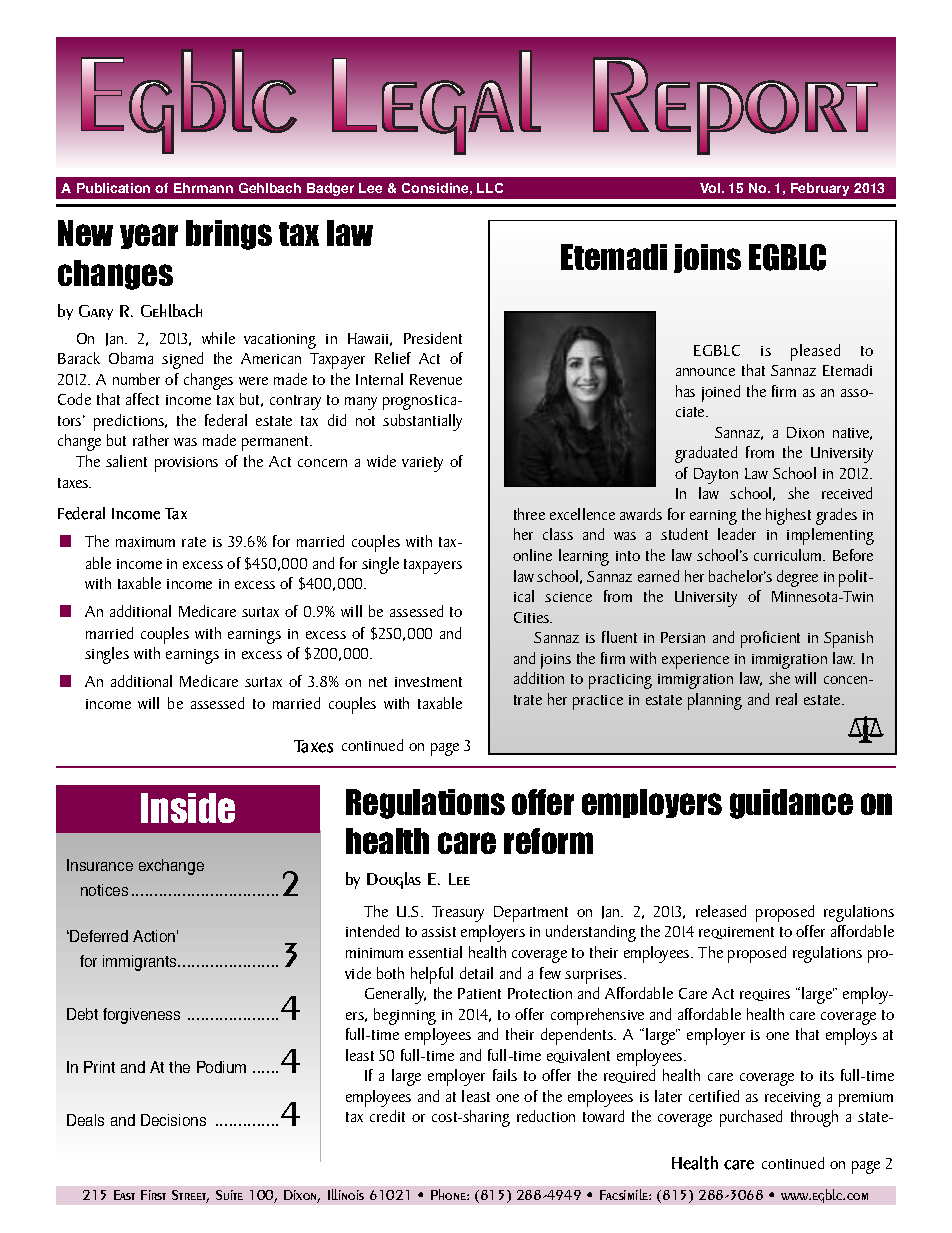  What do you see at coordinates (141, 1016) in the screenshot?
I see `forgiveness` at bounding box center [141, 1016].
